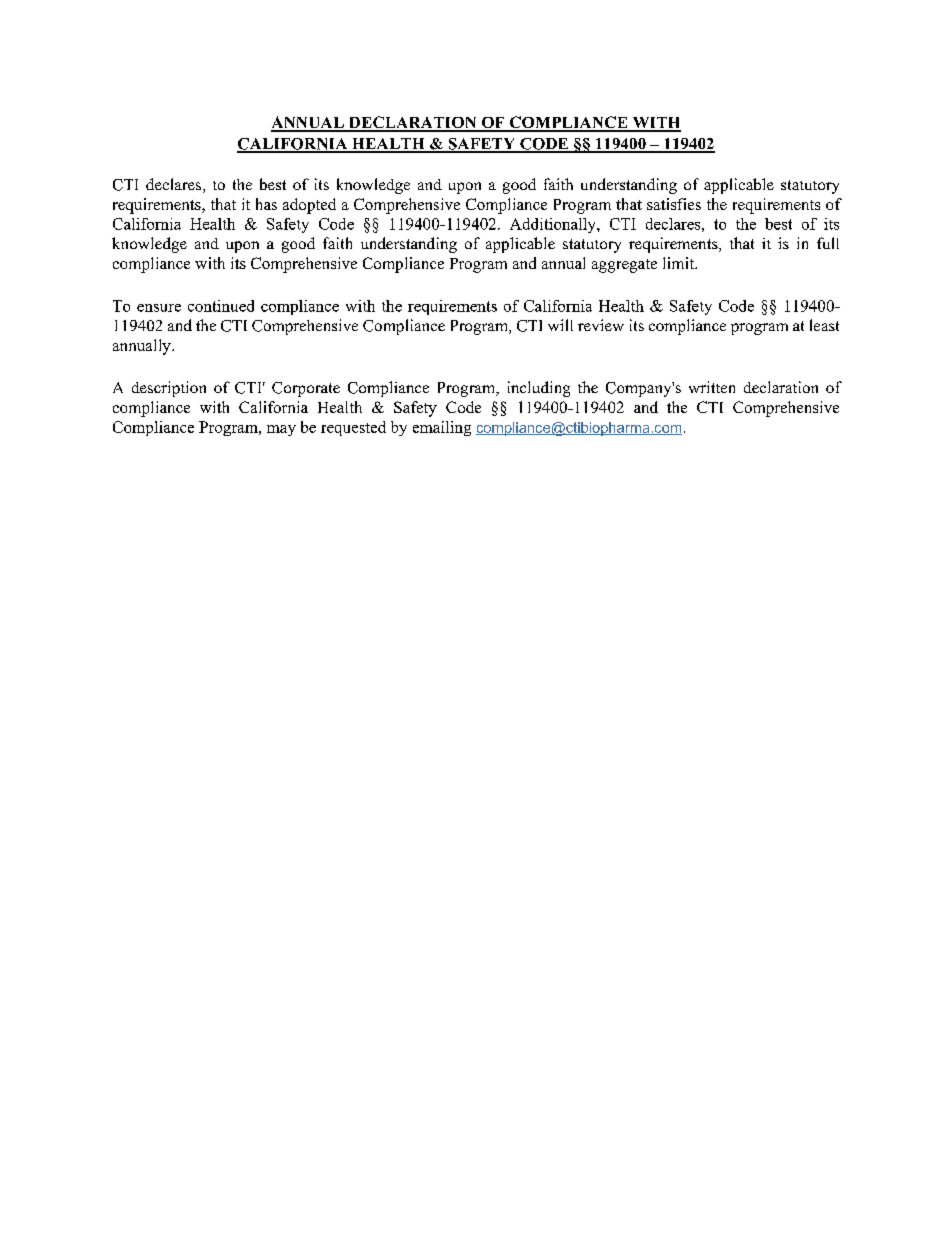 The image size is (952, 1233). Describe the element at coordinates (554, 225) in the screenshot. I see `Additionally` at that location.
